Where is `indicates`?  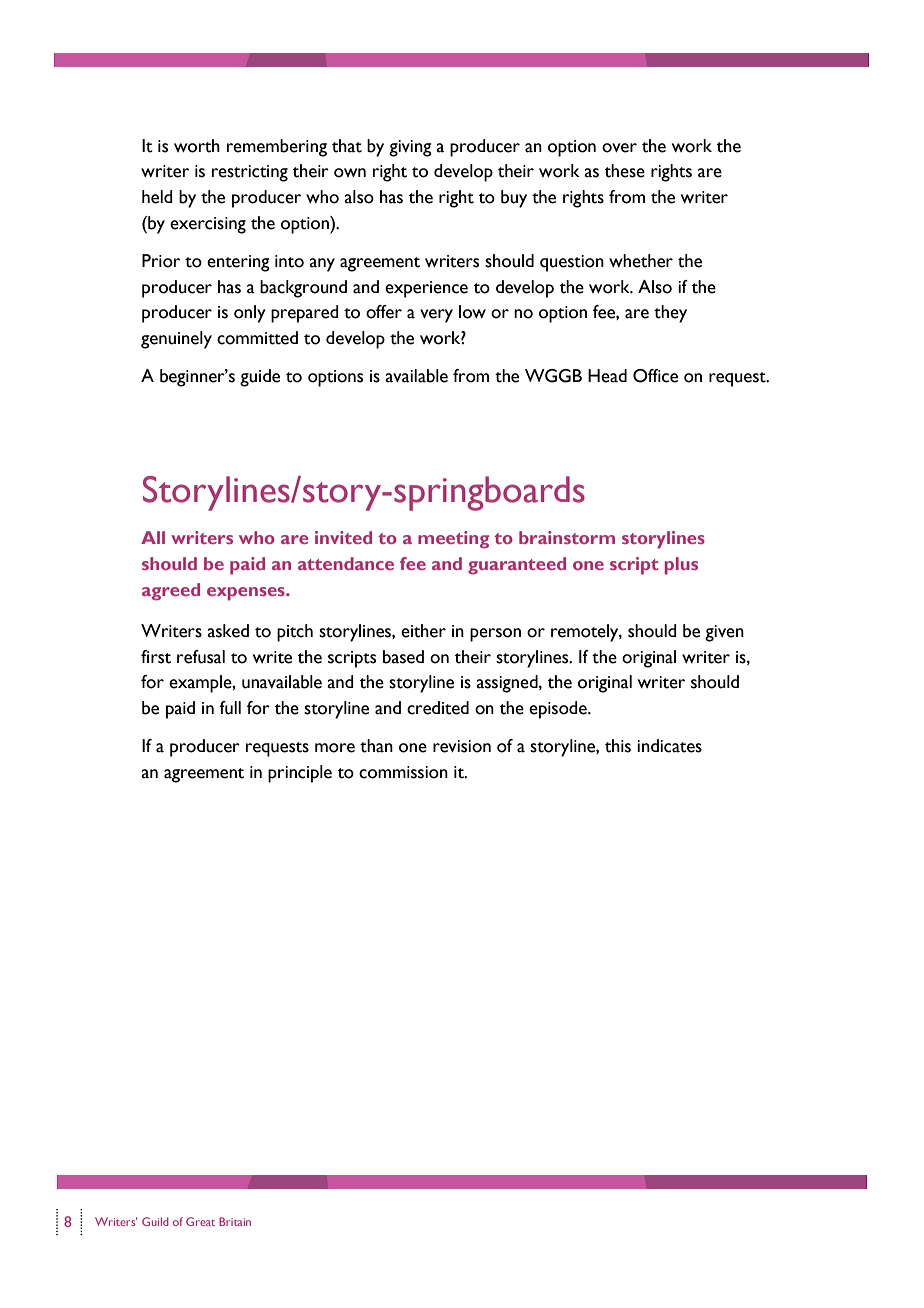 indicates is located at coordinates (669, 746).
